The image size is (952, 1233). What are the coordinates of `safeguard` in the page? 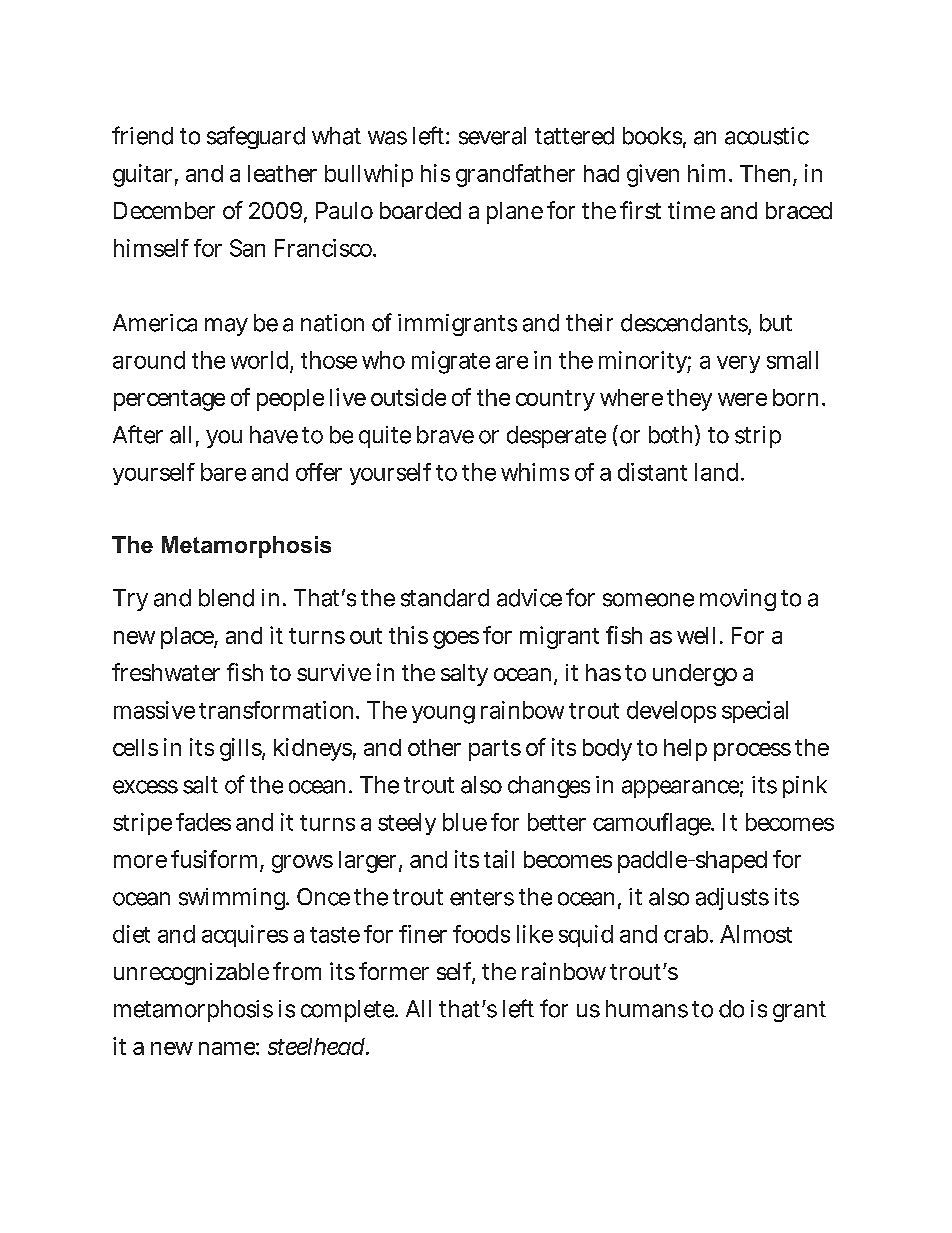 It's located at (256, 137).
